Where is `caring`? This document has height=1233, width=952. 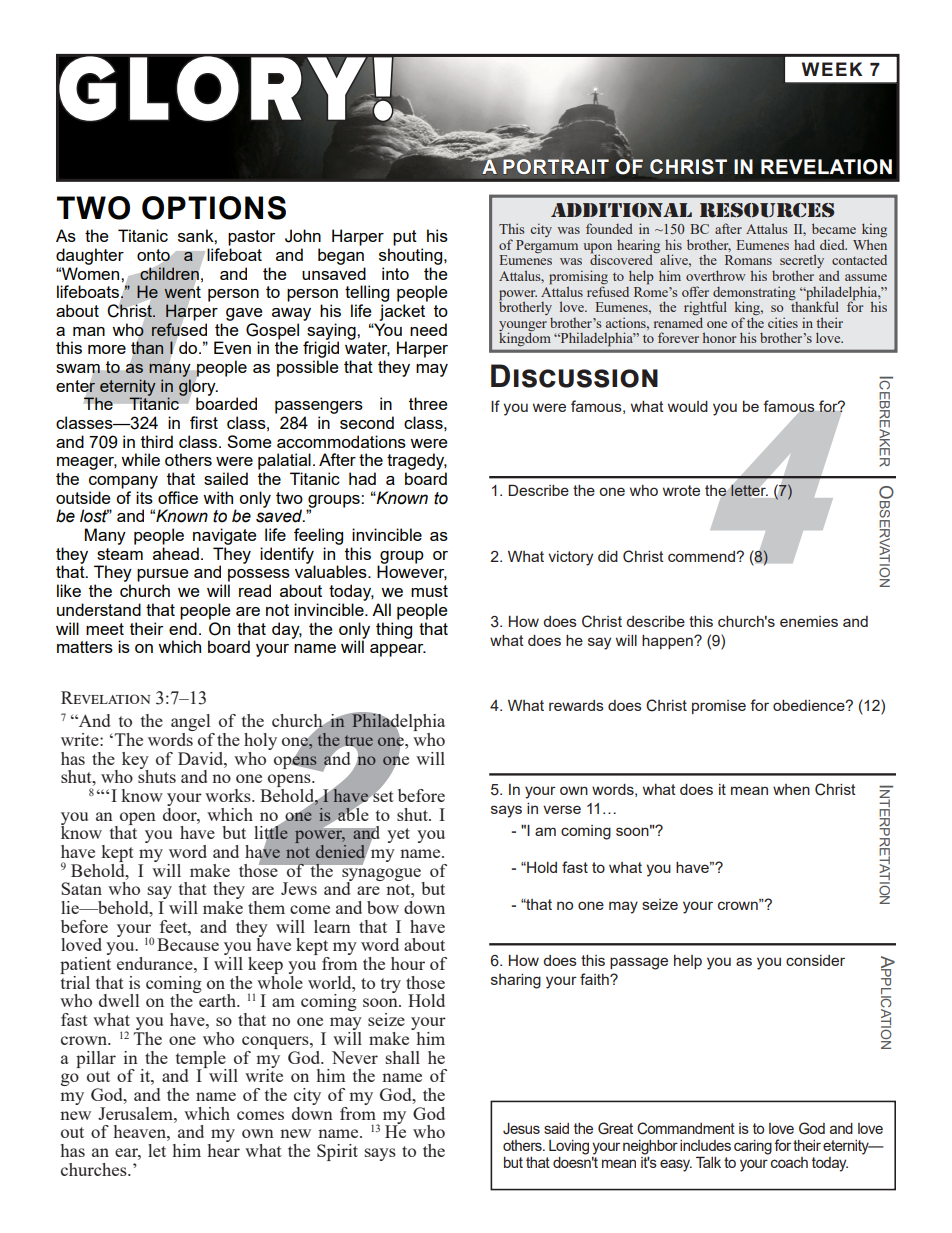 caring is located at coordinates (753, 1147).
